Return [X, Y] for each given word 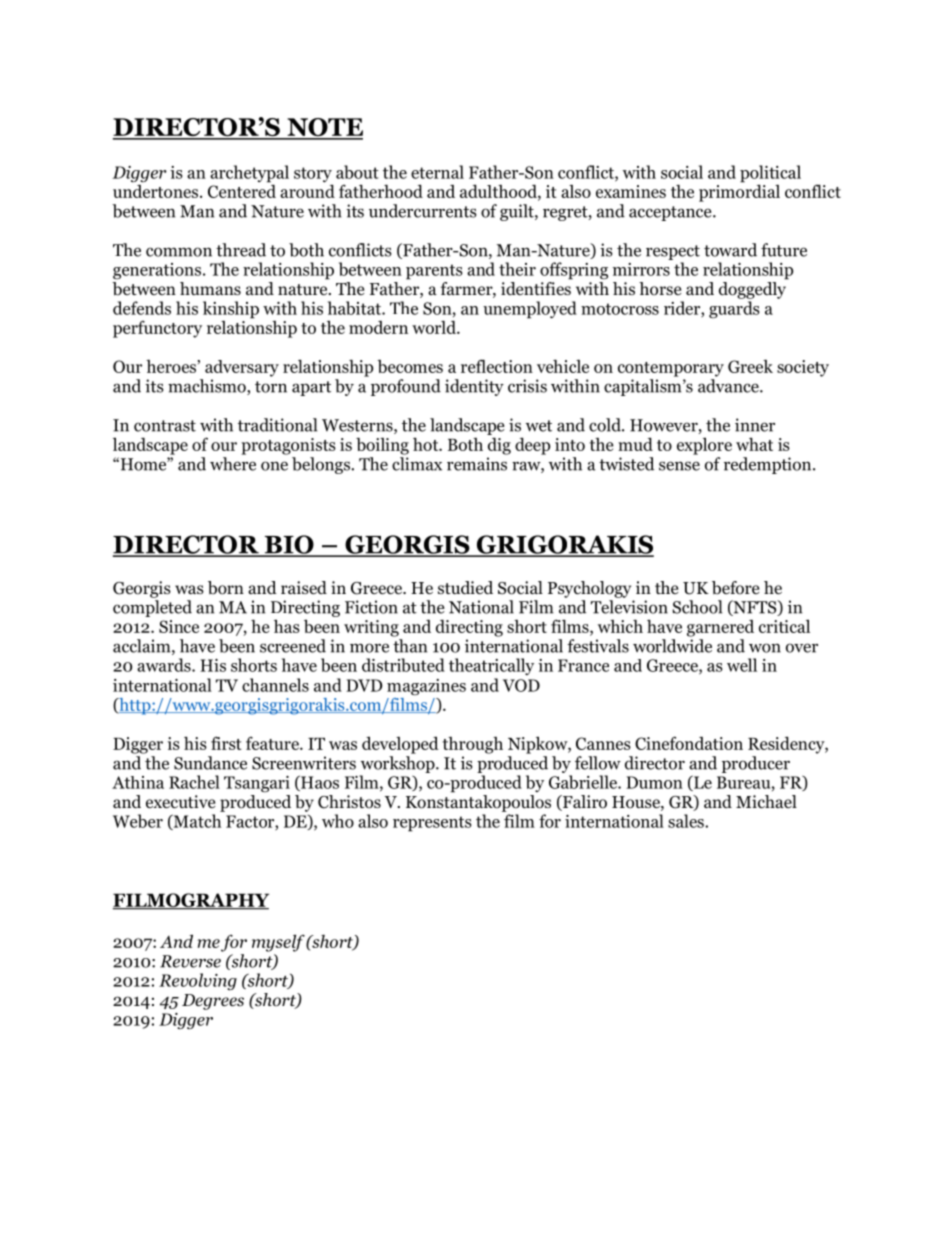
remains [477, 464]
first [226, 743]
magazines [426, 687]
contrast [165, 426]
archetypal [249, 174]
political [770, 175]
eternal [437, 172]
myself [278, 943]
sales [687, 821]
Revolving [198, 981]
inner [755, 425]
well [742, 665]
